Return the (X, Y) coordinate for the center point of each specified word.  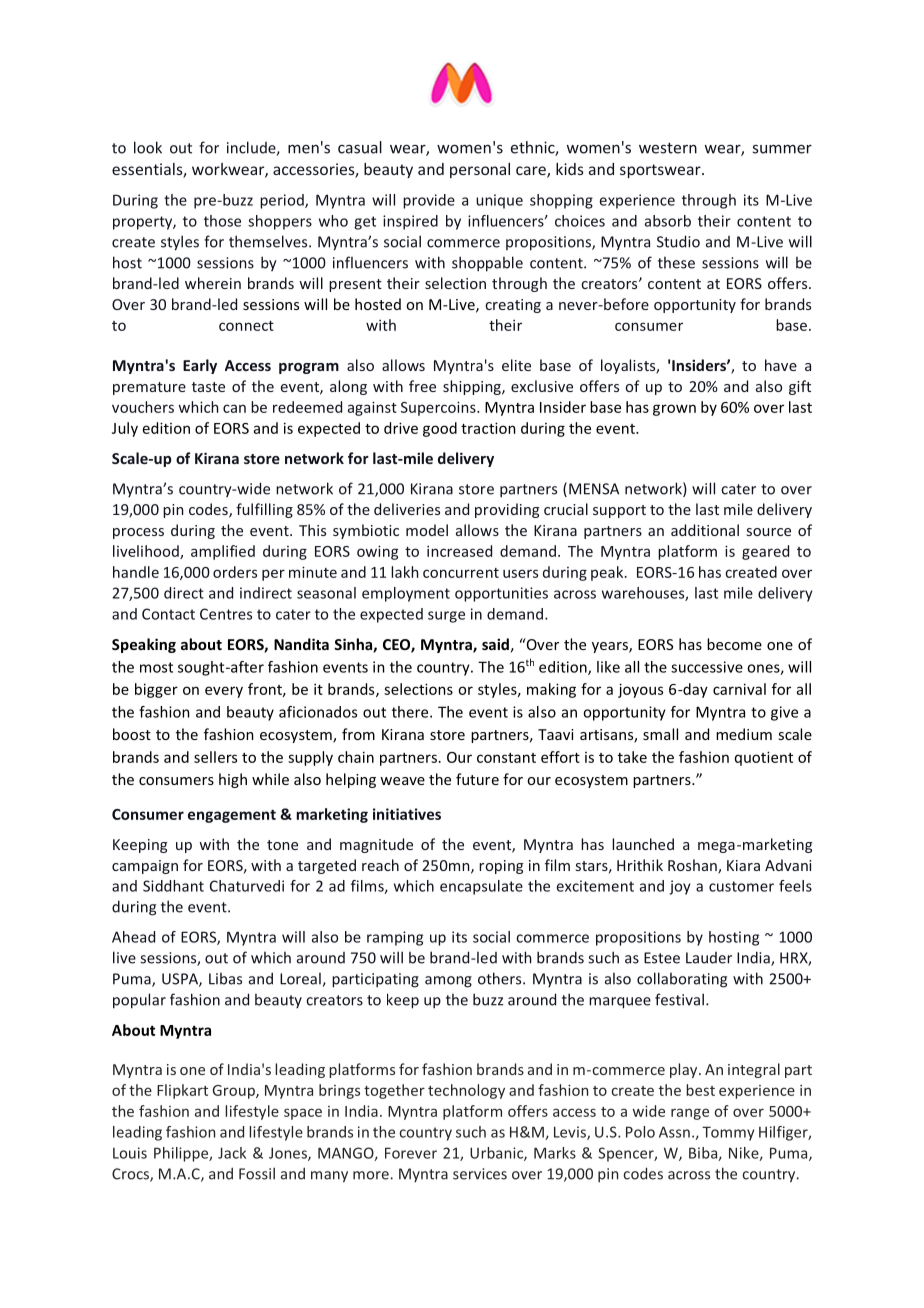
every (224, 692)
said (495, 644)
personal (480, 170)
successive (707, 667)
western (668, 148)
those (222, 221)
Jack (232, 1153)
